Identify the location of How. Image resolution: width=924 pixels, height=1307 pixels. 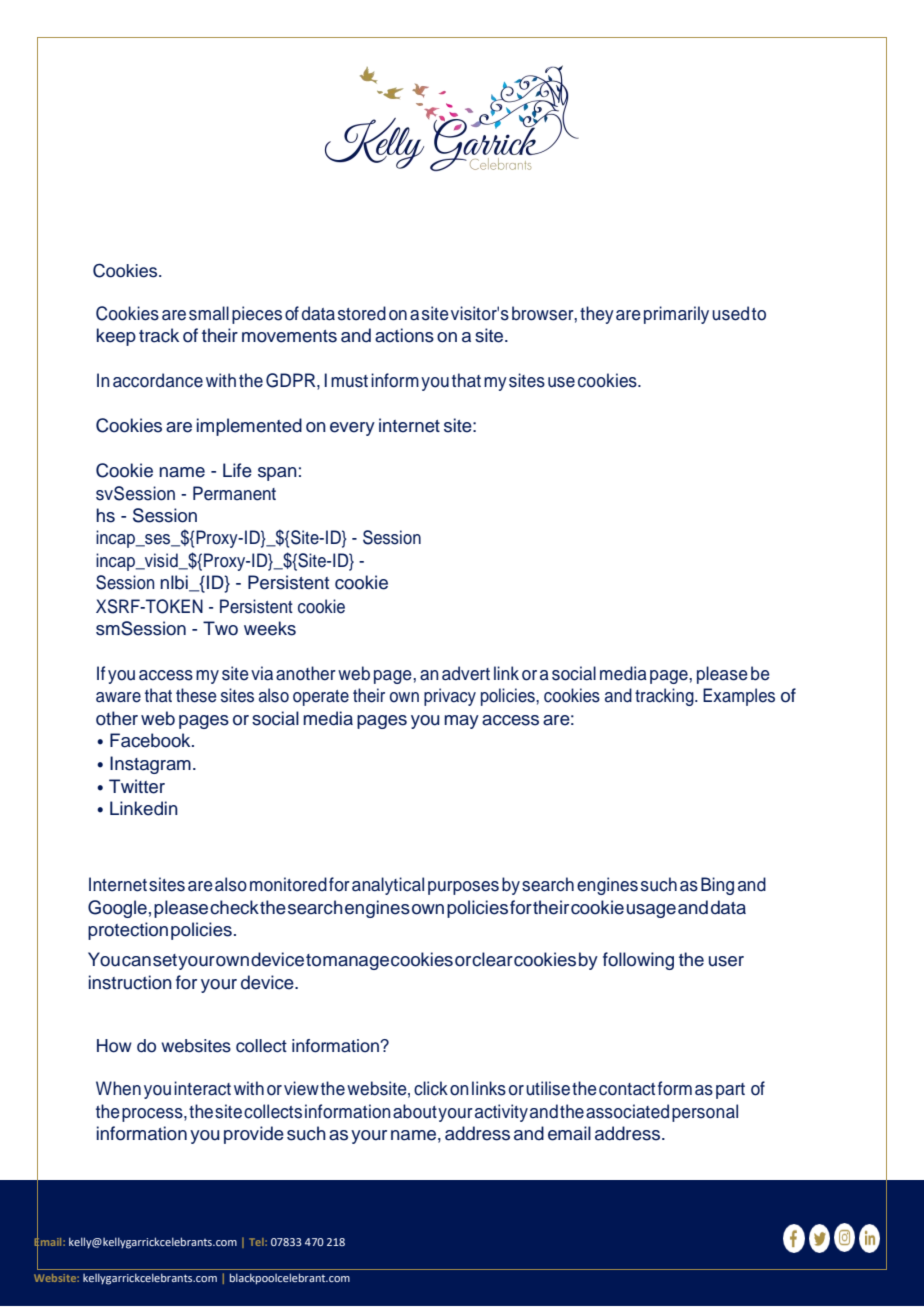
(114, 1046).
